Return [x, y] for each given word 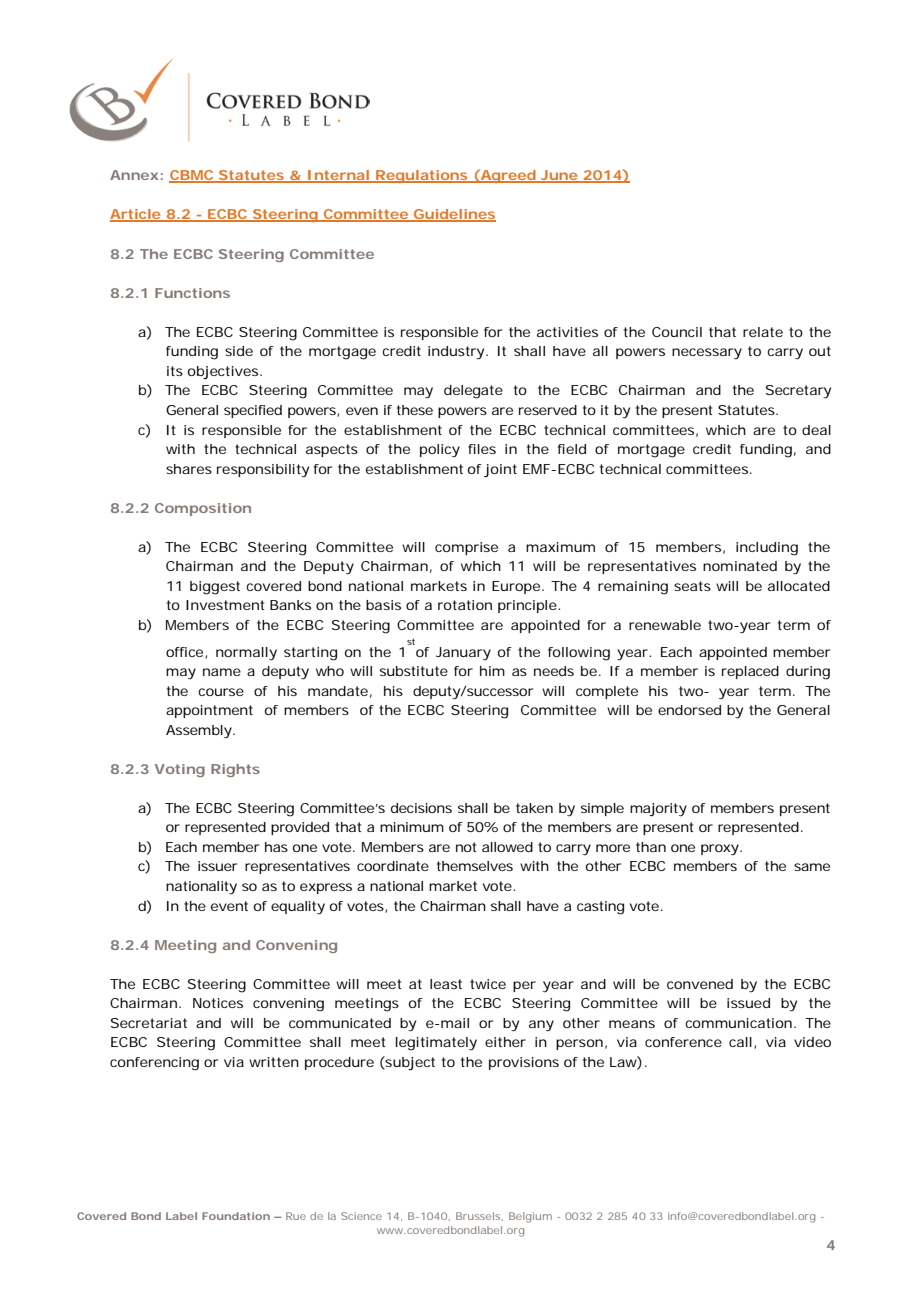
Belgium [530, 1217]
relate [763, 332]
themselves [475, 866]
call [740, 1042]
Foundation [236, 1216]
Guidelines [454, 215]
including [767, 549]
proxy [721, 850]
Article [136, 215]
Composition [203, 509]
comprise [466, 548]
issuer [217, 866]
